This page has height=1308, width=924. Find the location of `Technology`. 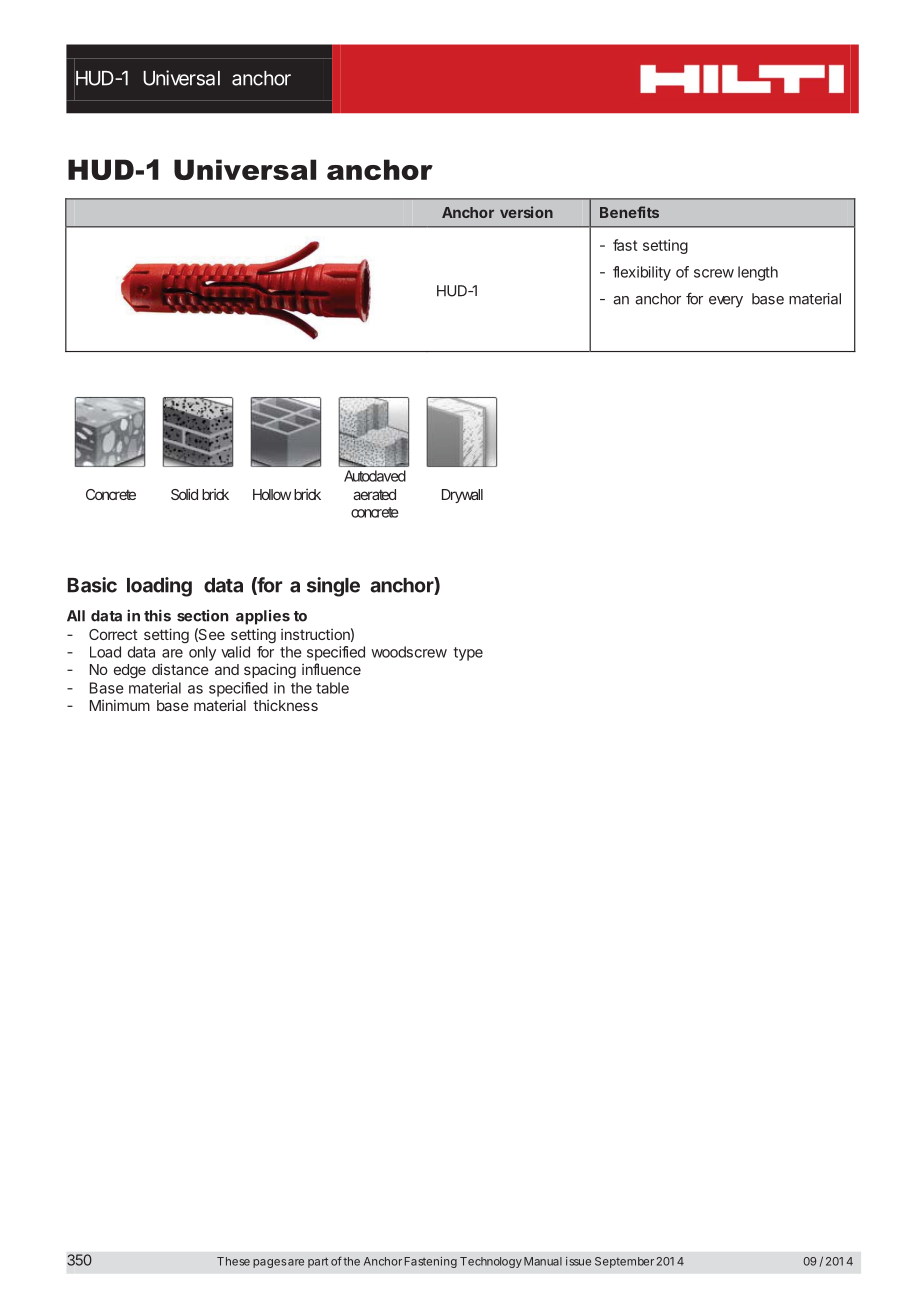

Technology is located at coordinates (491, 1262).
